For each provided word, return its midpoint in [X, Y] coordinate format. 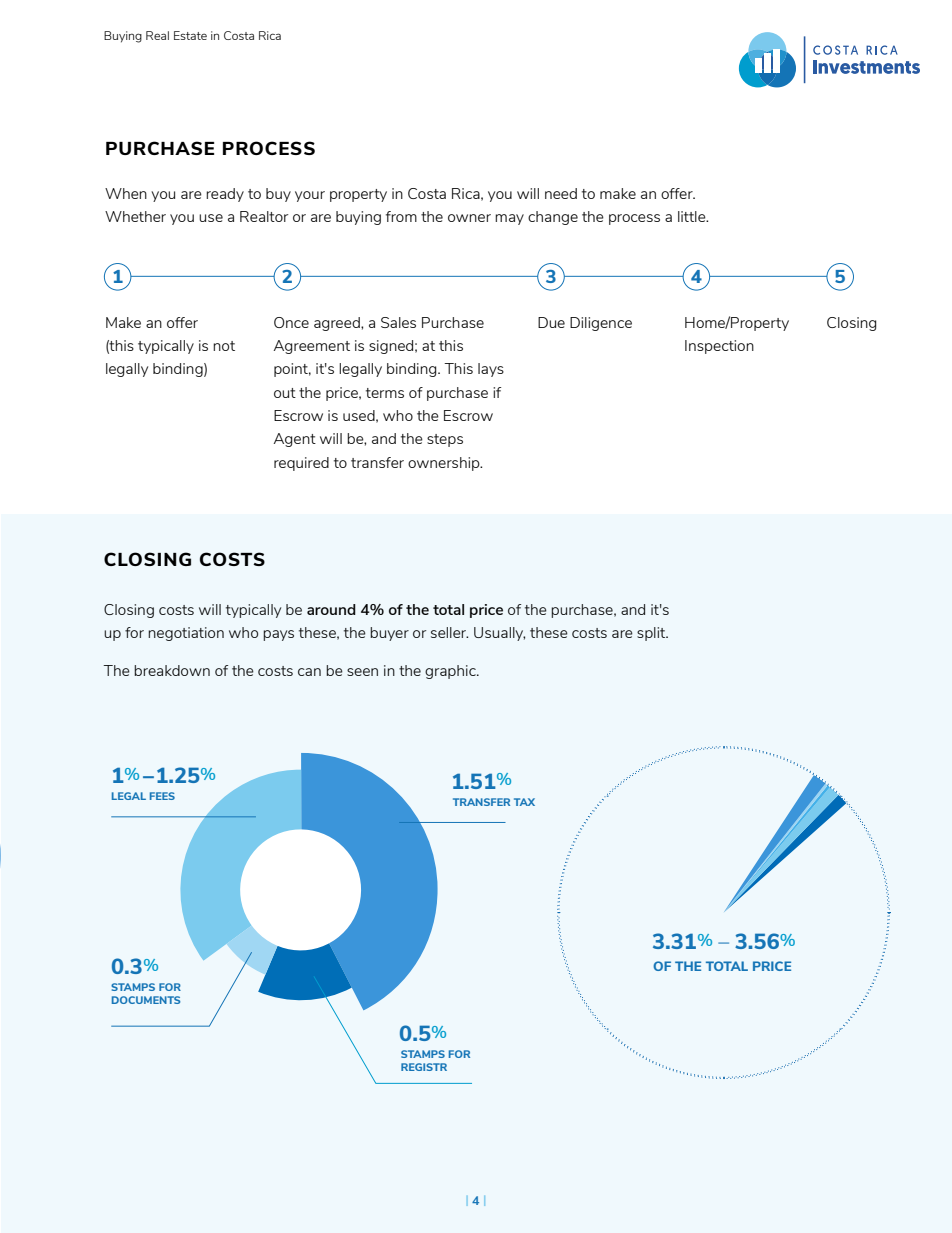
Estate [190, 35]
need [561, 193]
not [224, 346]
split [652, 634]
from [401, 216]
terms [385, 393]
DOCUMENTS [146, 1000]
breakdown [172, 670]
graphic [451, 672]
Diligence [601, 324]
